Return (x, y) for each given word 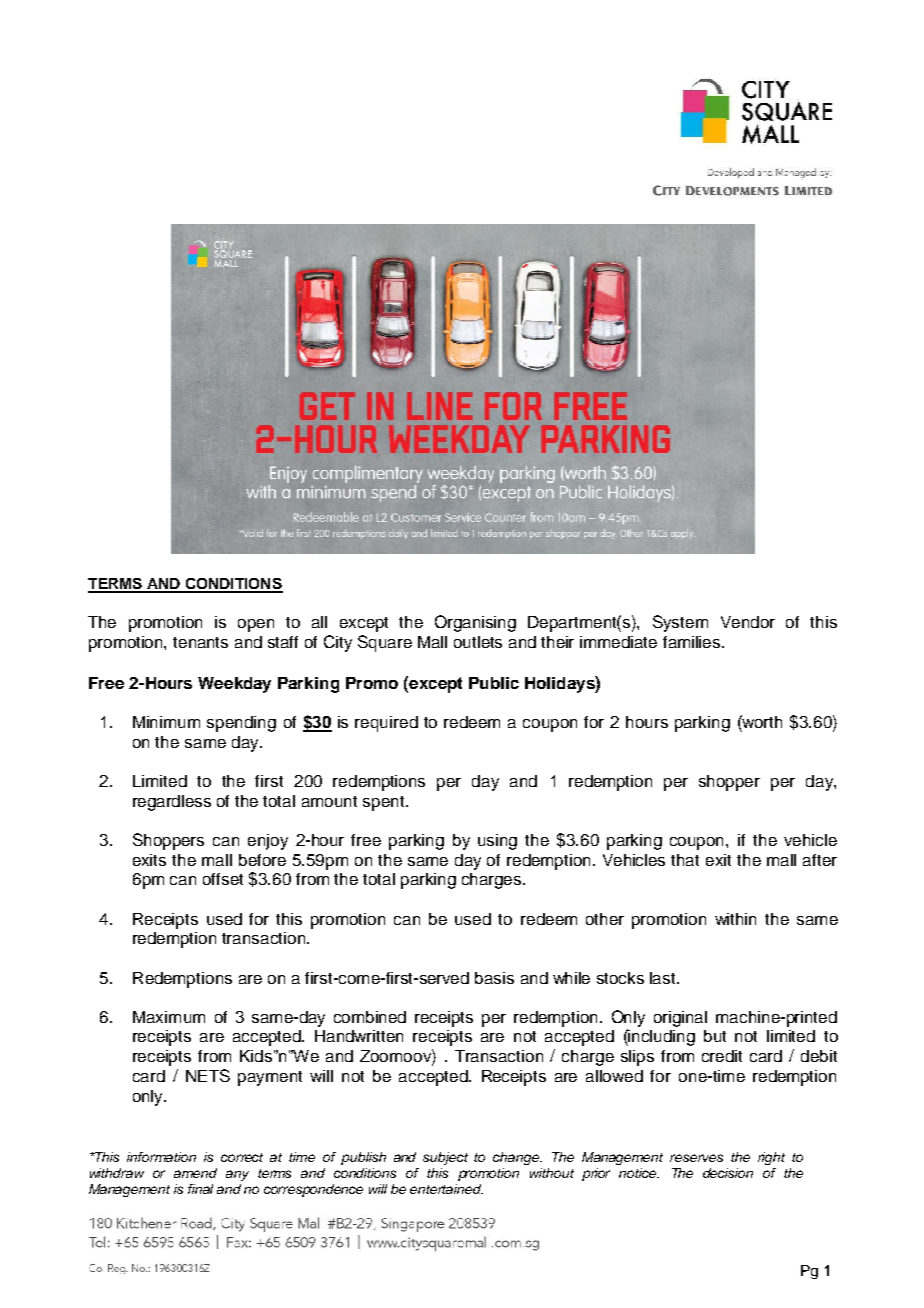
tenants (200, 642)
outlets (478, 642)
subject (445, 1158)
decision (728, 1173)
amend (195, 1173)
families (693, 642)
